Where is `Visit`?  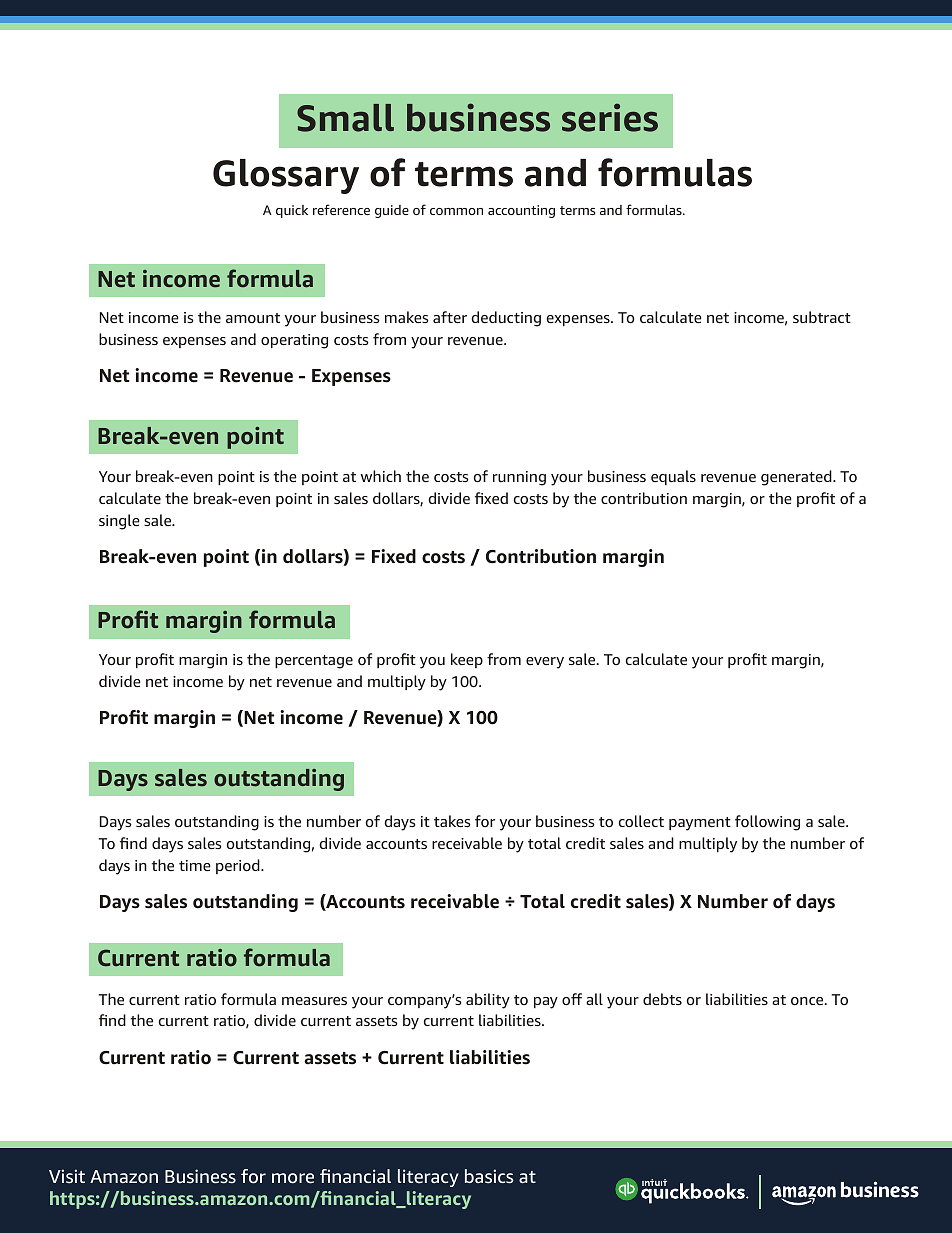
Visit is located at coordinates (67, 1176).
